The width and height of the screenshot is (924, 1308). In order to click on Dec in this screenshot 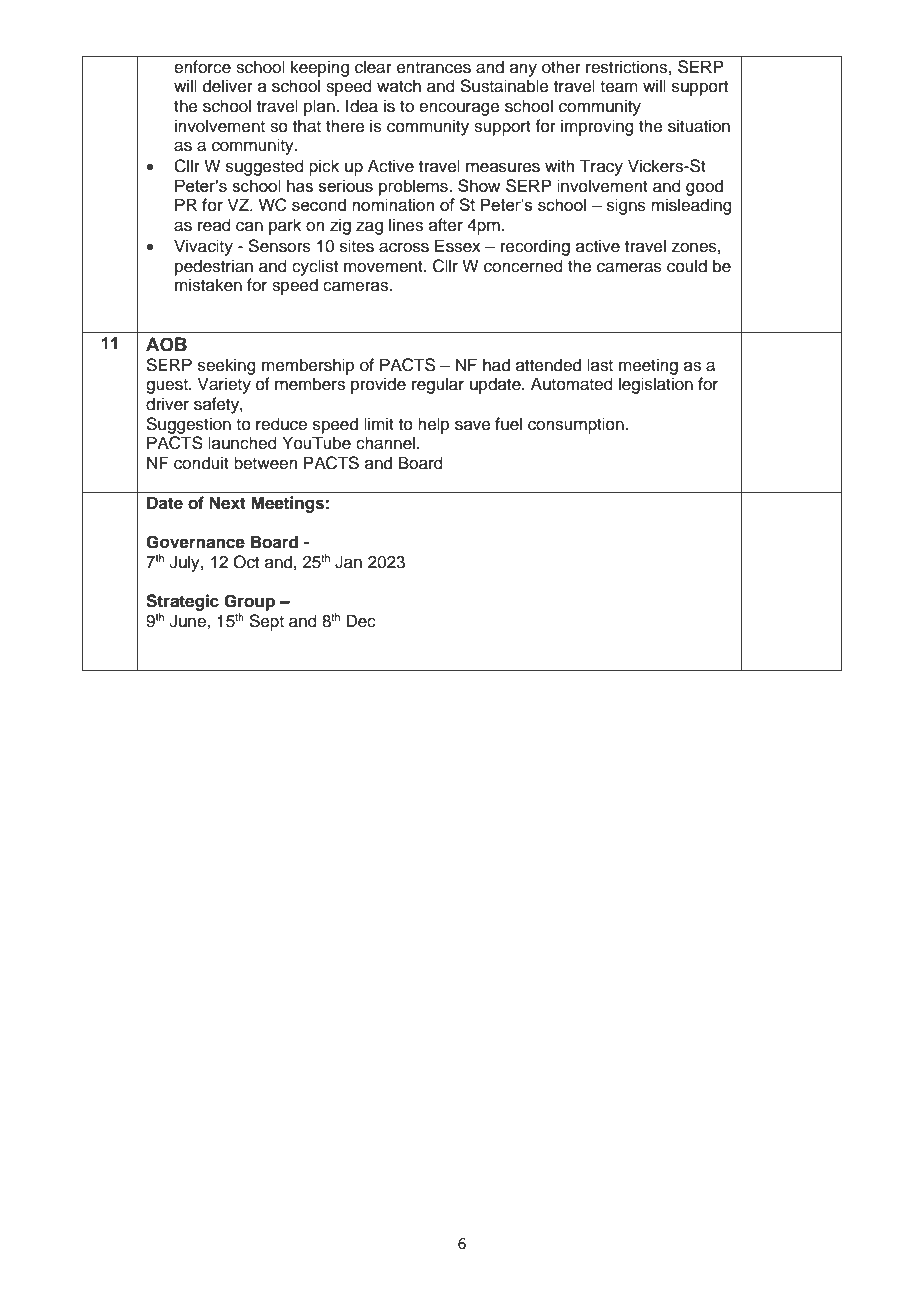, I will do `click(361, 621)`.
